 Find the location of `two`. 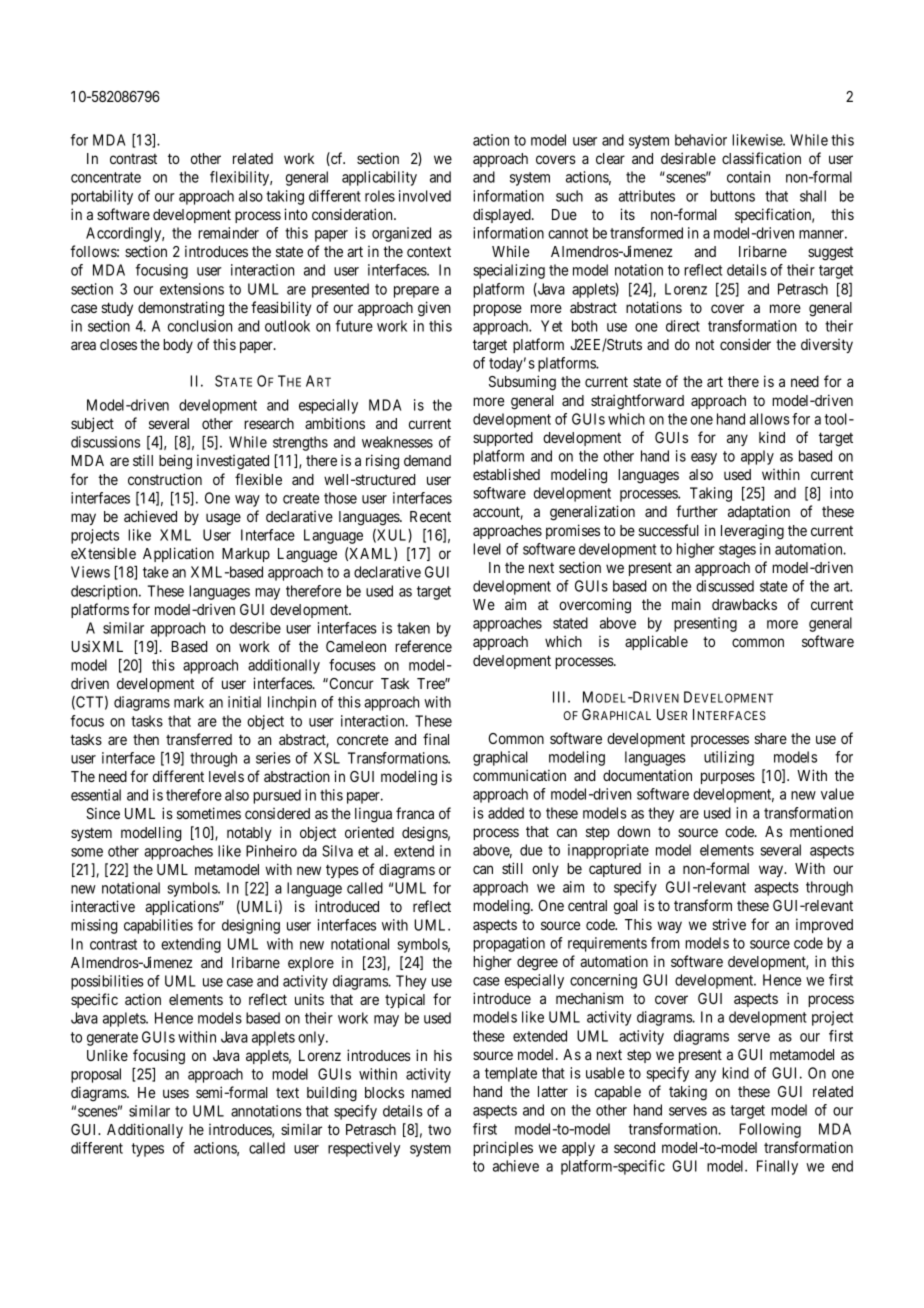

two is located at coordinates (439, 1130).
